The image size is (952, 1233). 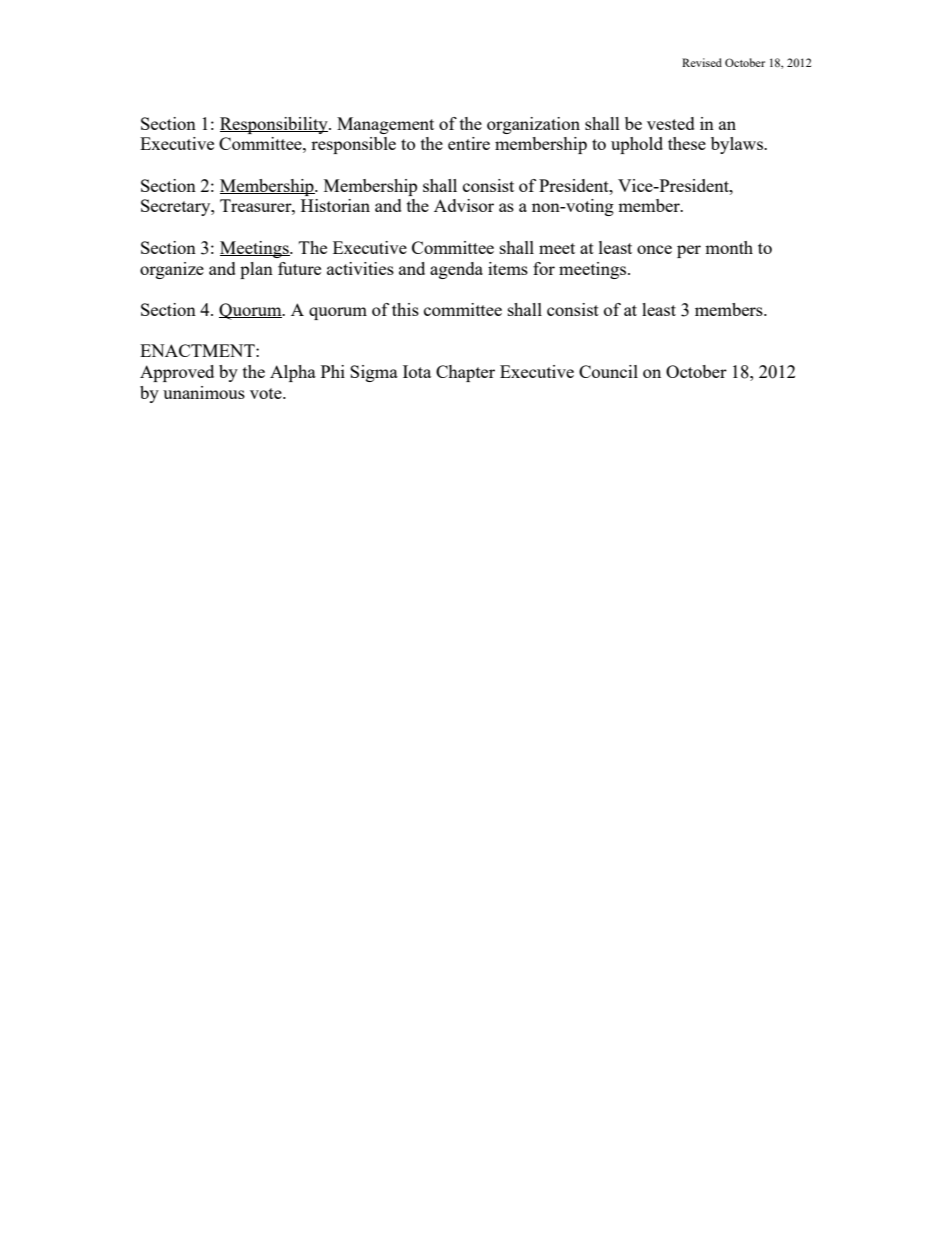 What do you see at coordinates (464, 205) in the document?
I see `Advisor` at bounding box center [464, 205].
